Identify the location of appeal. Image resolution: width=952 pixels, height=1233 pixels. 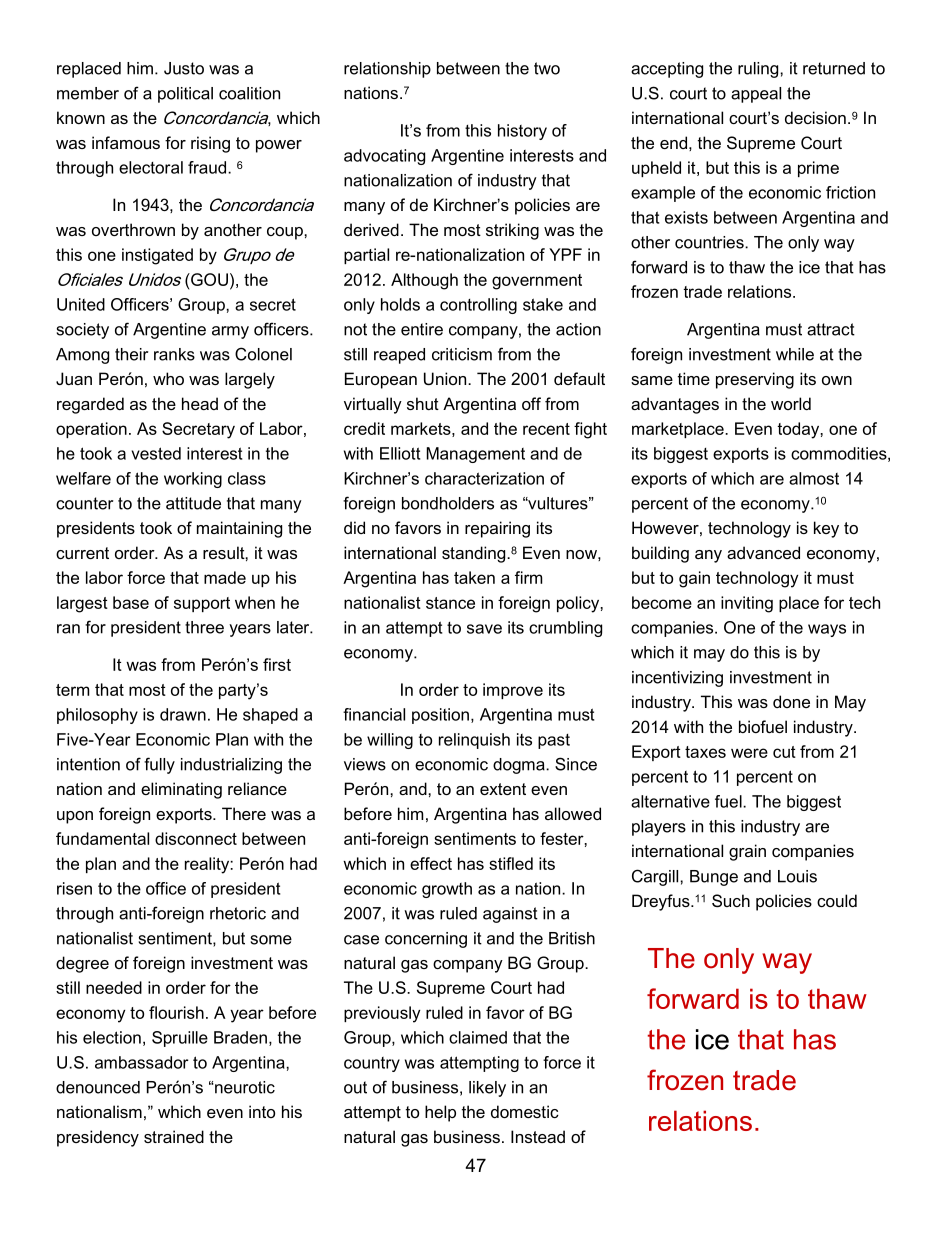
(756, 95).
